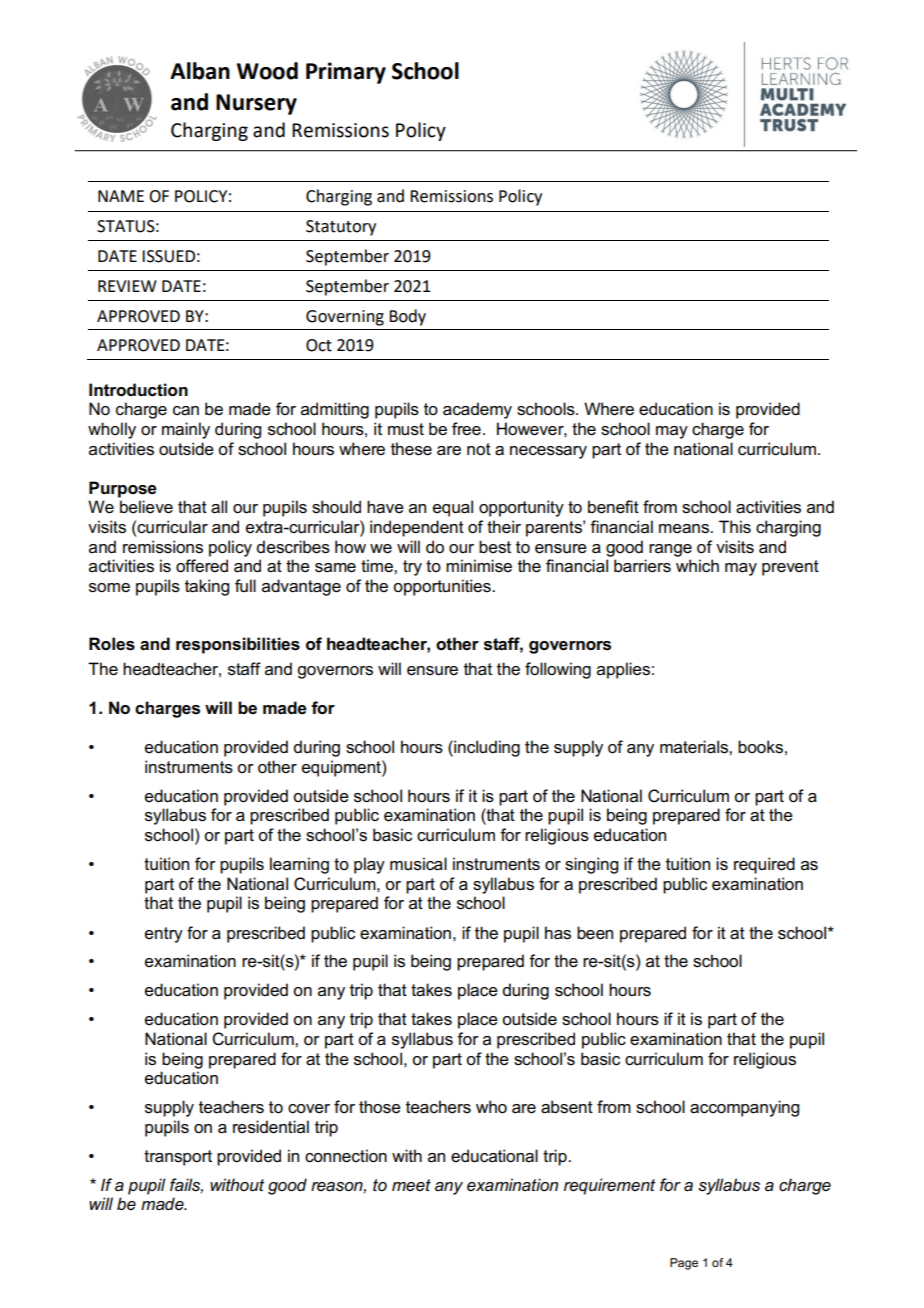 This image has height=1308, width=924. Describe the element at coordinates (219, 507) in the image. I see `all` at that location.
